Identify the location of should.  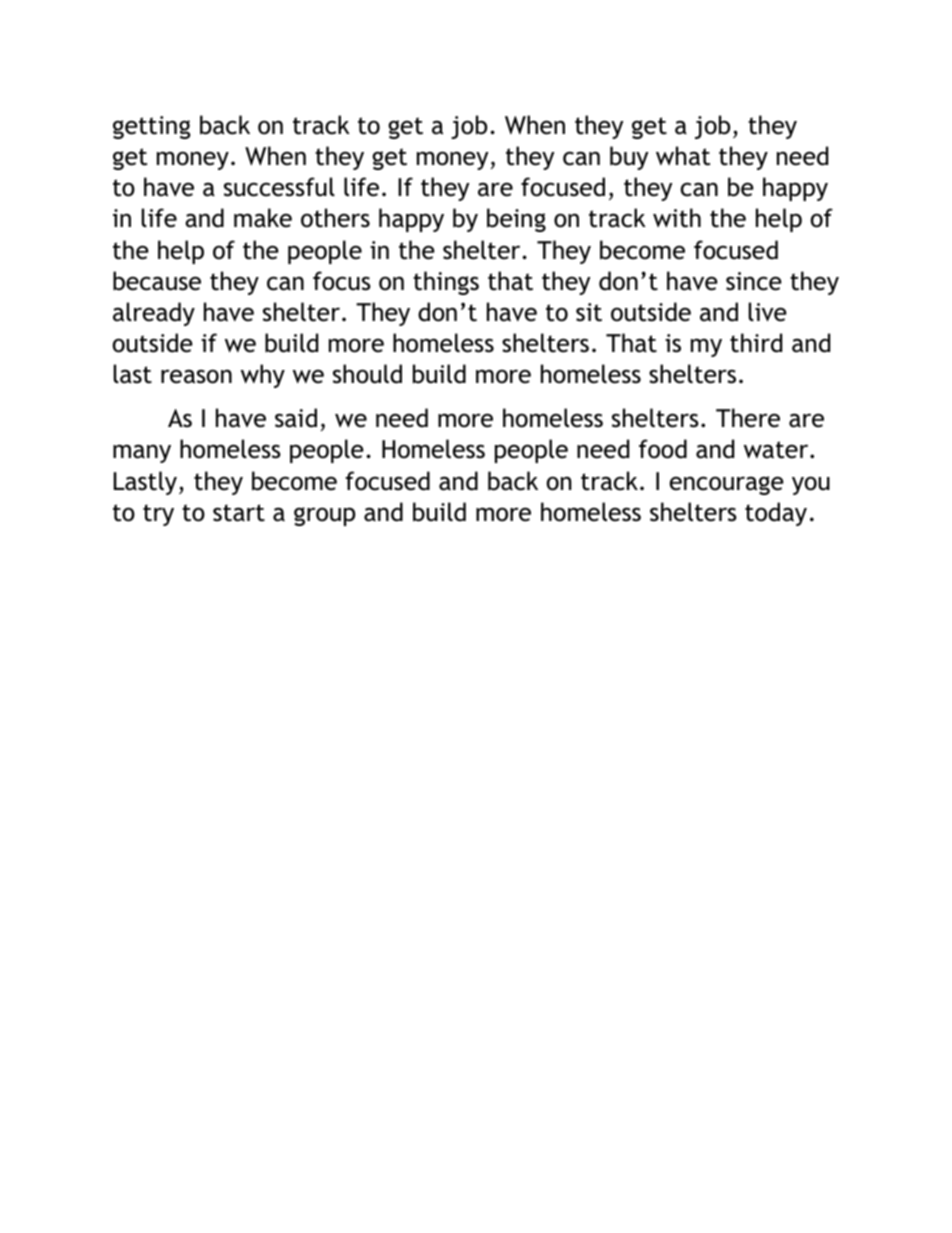
(367, 374).
